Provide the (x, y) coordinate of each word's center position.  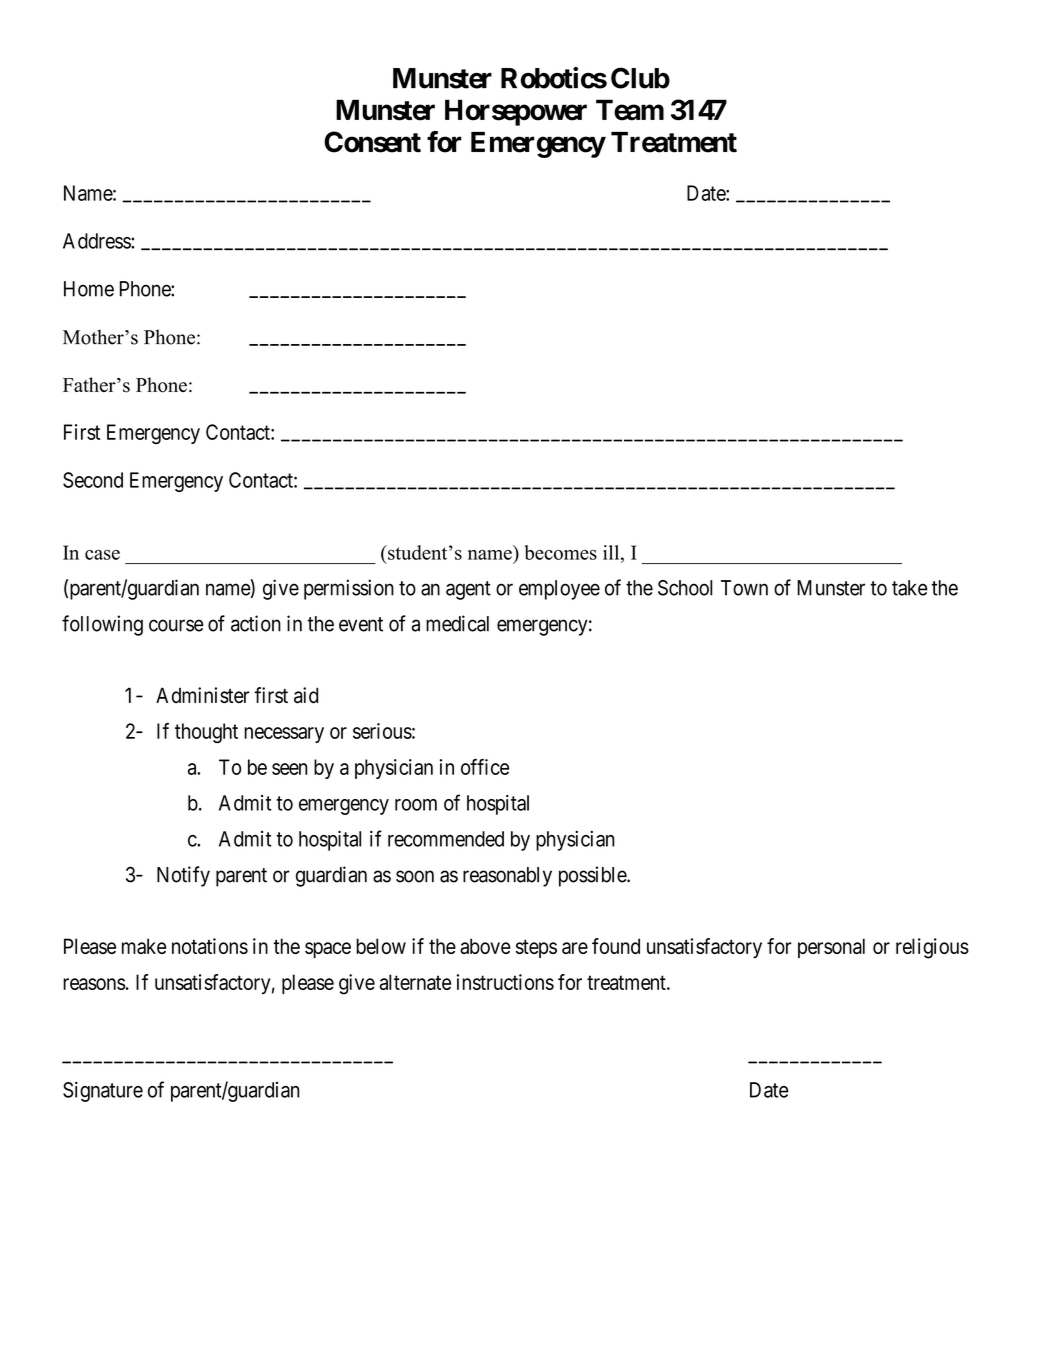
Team (630, 110)
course (176, 625)
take (910, 588)
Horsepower (516, 112)
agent (468, 590)
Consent (372, 142)
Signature (103, 1092)
